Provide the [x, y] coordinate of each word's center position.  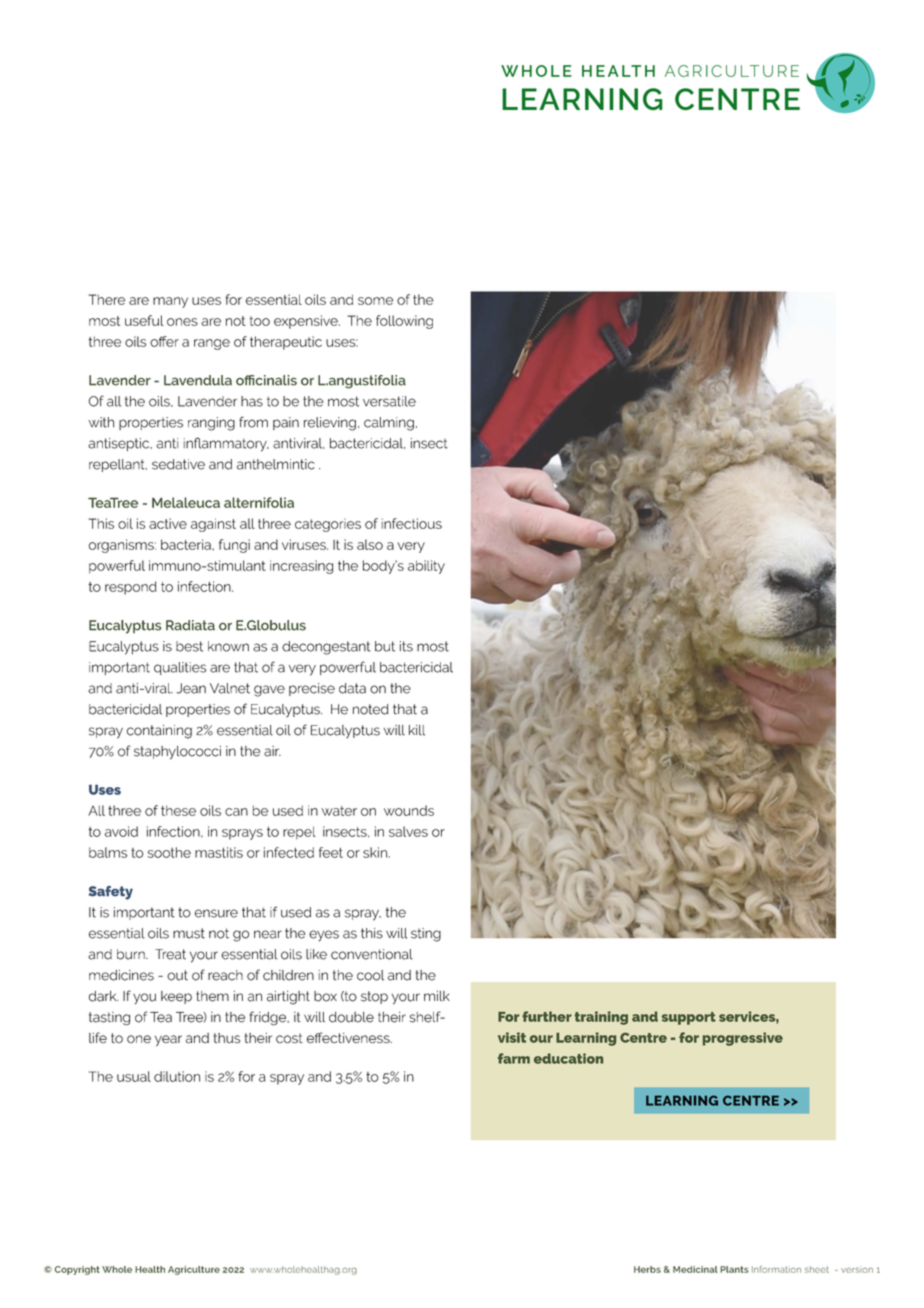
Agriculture [194, 1270]
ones [182, 322]
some [375, 301]
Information [776, 1269]
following [404, 322]
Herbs [647, 1269]
